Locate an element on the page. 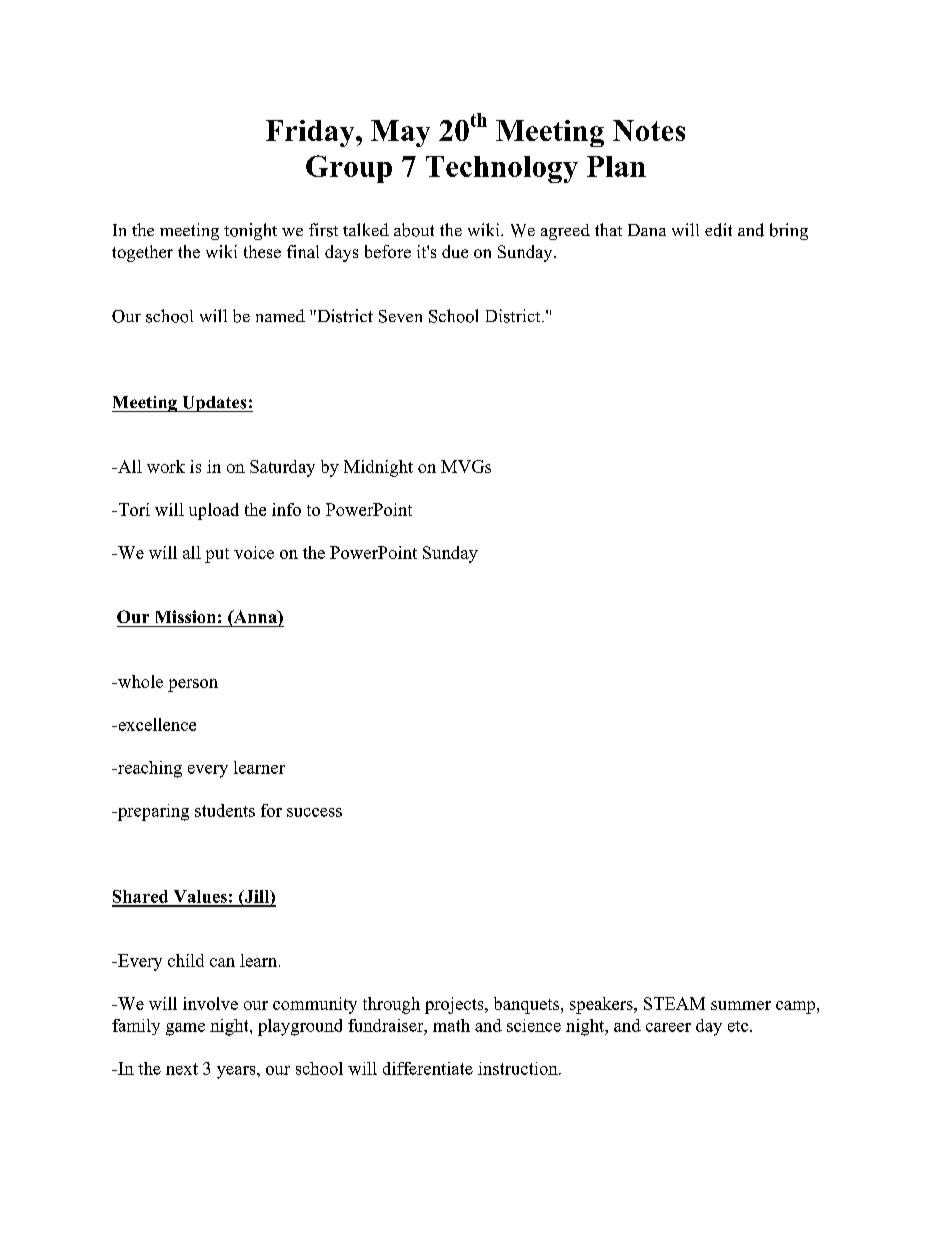 The image size is (952, 1233). Friday is located at coordinates (311, 133).
